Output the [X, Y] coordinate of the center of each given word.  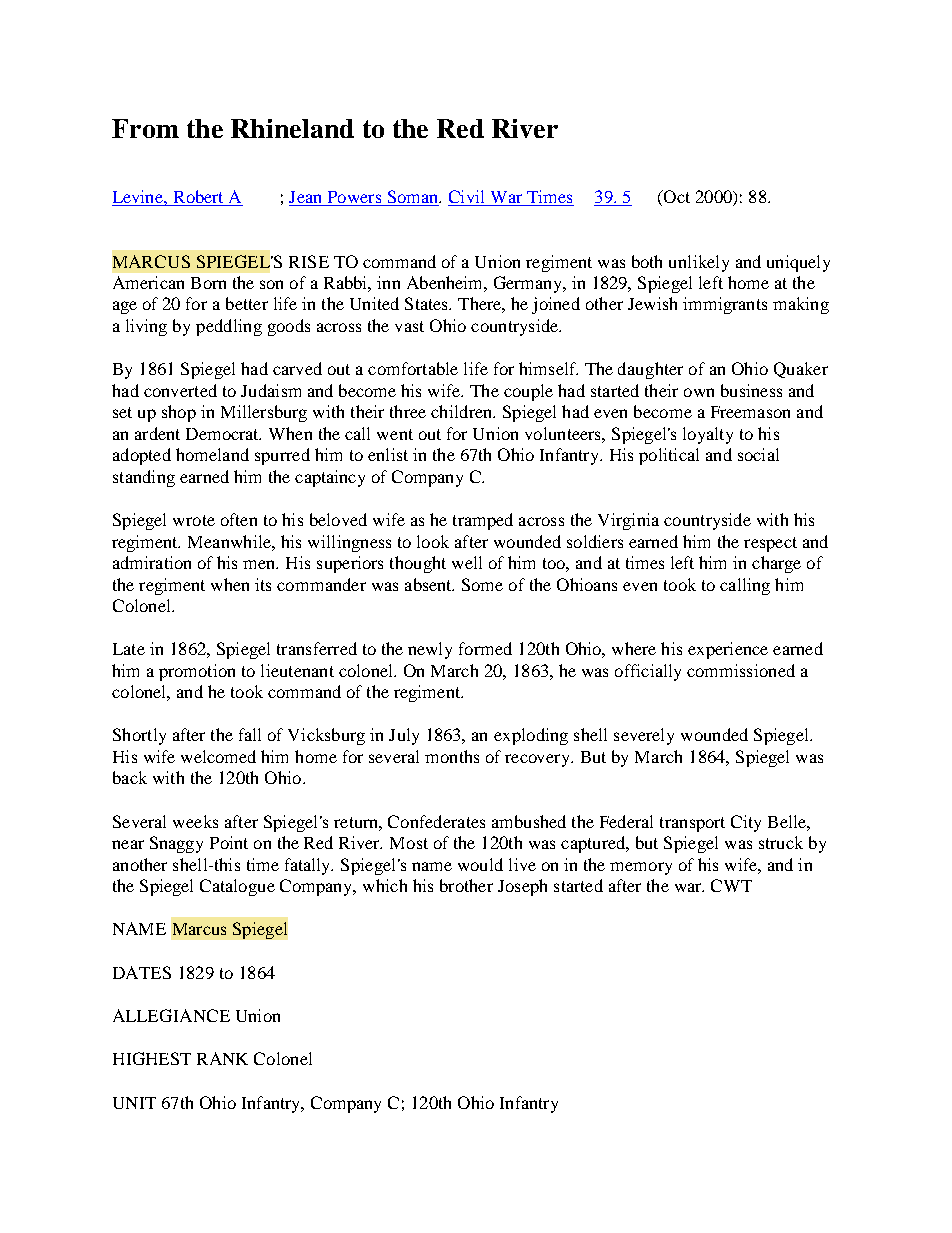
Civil [467, 198]
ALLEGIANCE [171, 1015]
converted [180, 390]
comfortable [413, 368]
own [699, 392]
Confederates [436, 821]
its [263, 584]
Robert [198, 198]
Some [482, 584]
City [746, 823]
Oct [676, 196]
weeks [195, 821]
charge [776, 564]
